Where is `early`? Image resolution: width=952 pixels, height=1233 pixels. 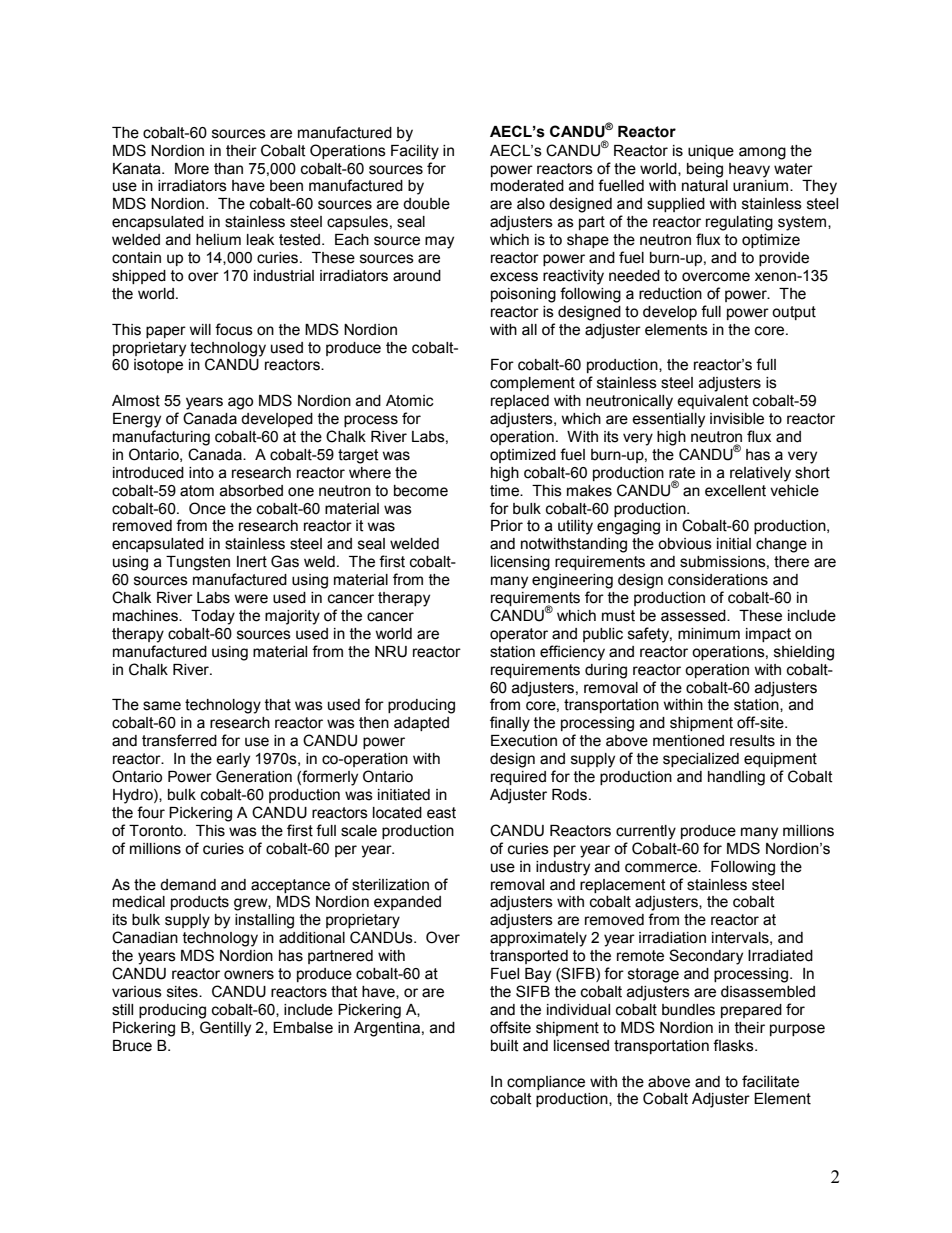 early is located at coordinates (233, 760).
